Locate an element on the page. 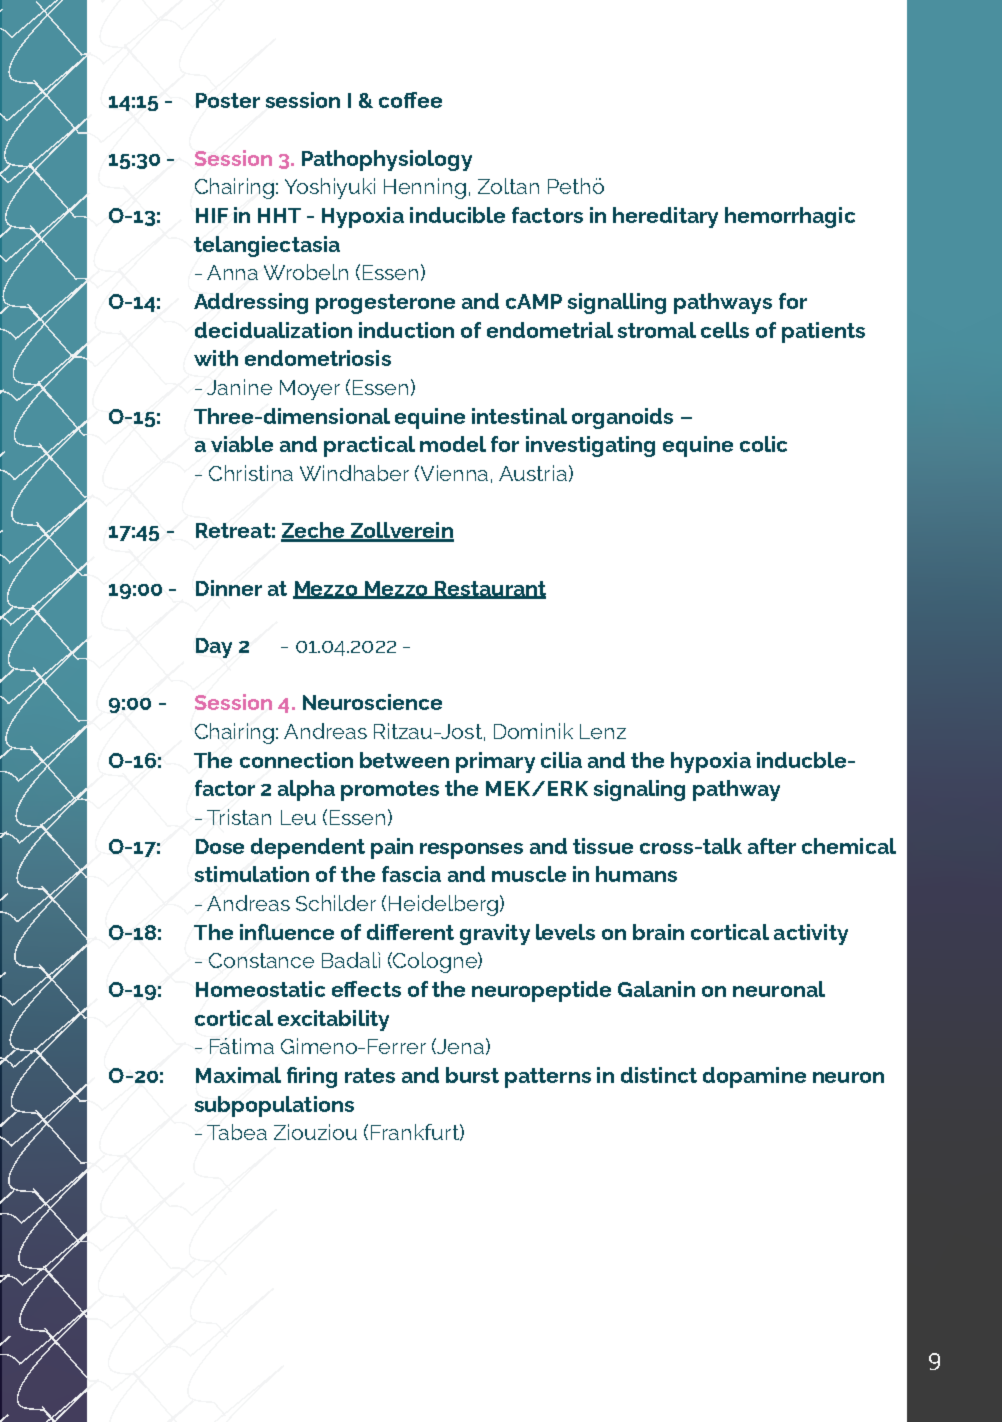 The width and height of the image is (1002, 1422). dopamine is located at coordinates (754, 1077).
